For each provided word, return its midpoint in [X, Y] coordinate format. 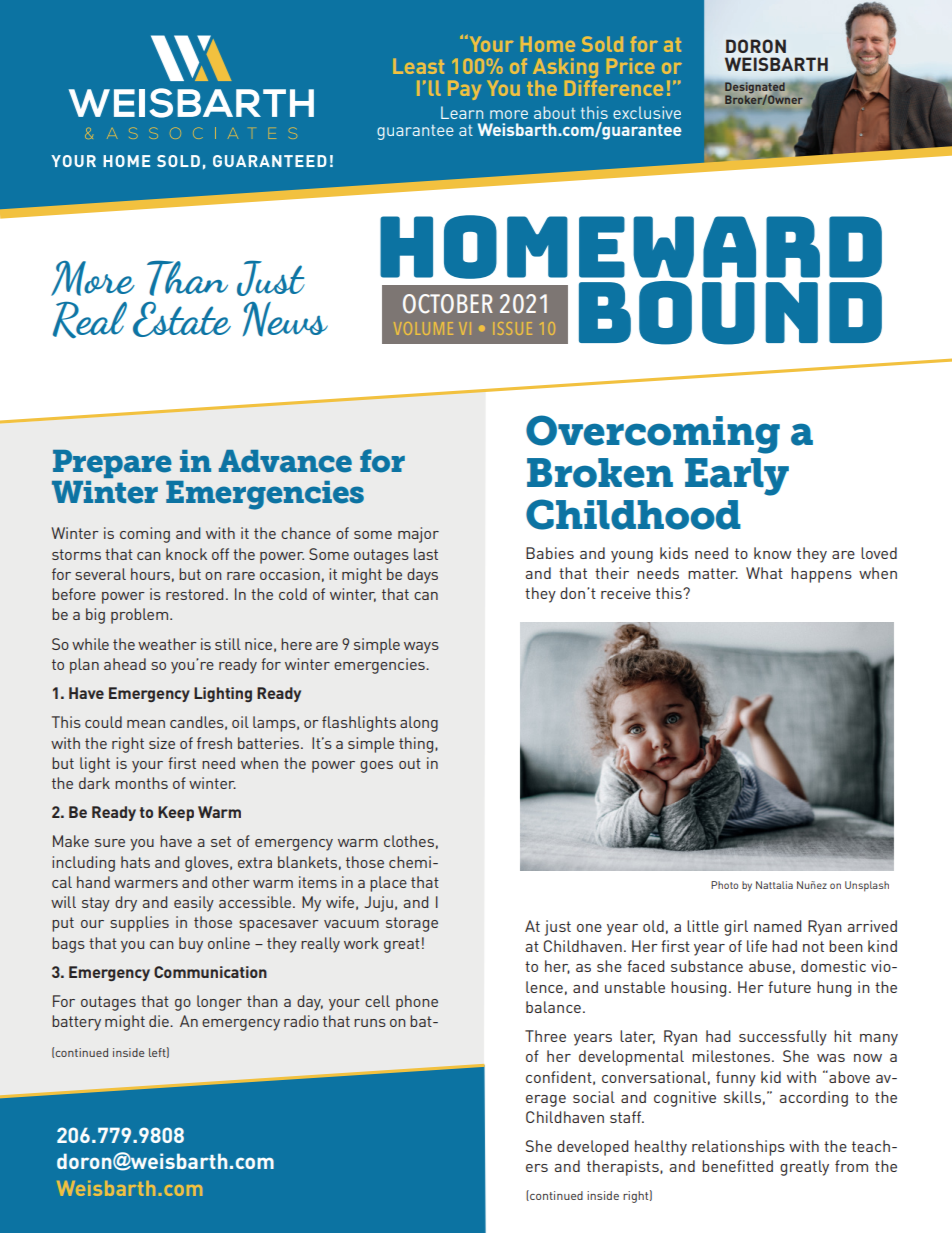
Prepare [112, 464]
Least [418, 66]
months [141, 783]
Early [737, 477]
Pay [464, 90]
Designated [755, 89]
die [160, 1021]
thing [417, 745]
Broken [600, 473]
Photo [724, 885]
